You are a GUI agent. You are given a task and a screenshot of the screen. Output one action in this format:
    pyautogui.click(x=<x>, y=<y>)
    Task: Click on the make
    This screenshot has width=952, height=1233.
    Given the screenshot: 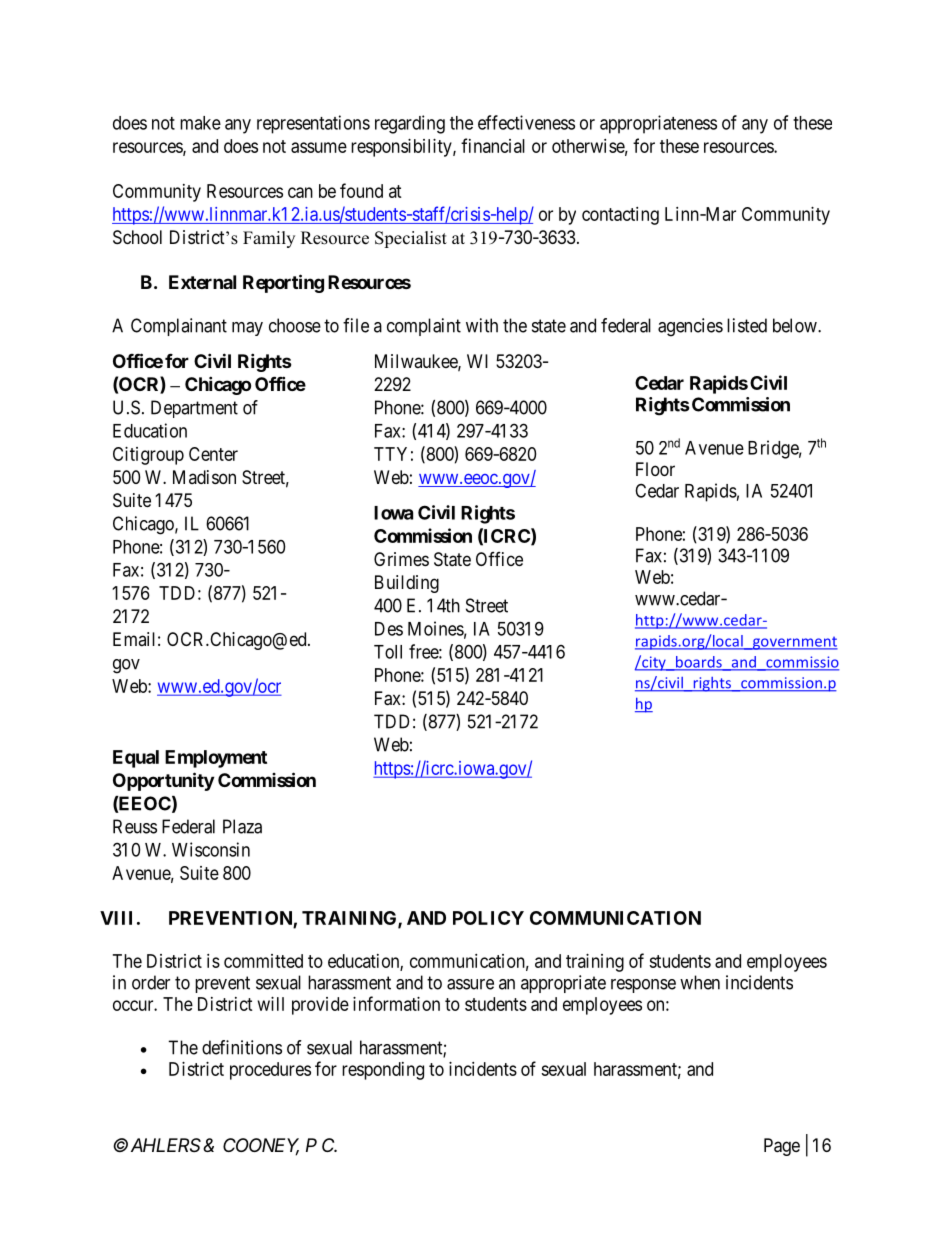 What is the action you would take?
    pyautogui.click(x=200, y=123)
